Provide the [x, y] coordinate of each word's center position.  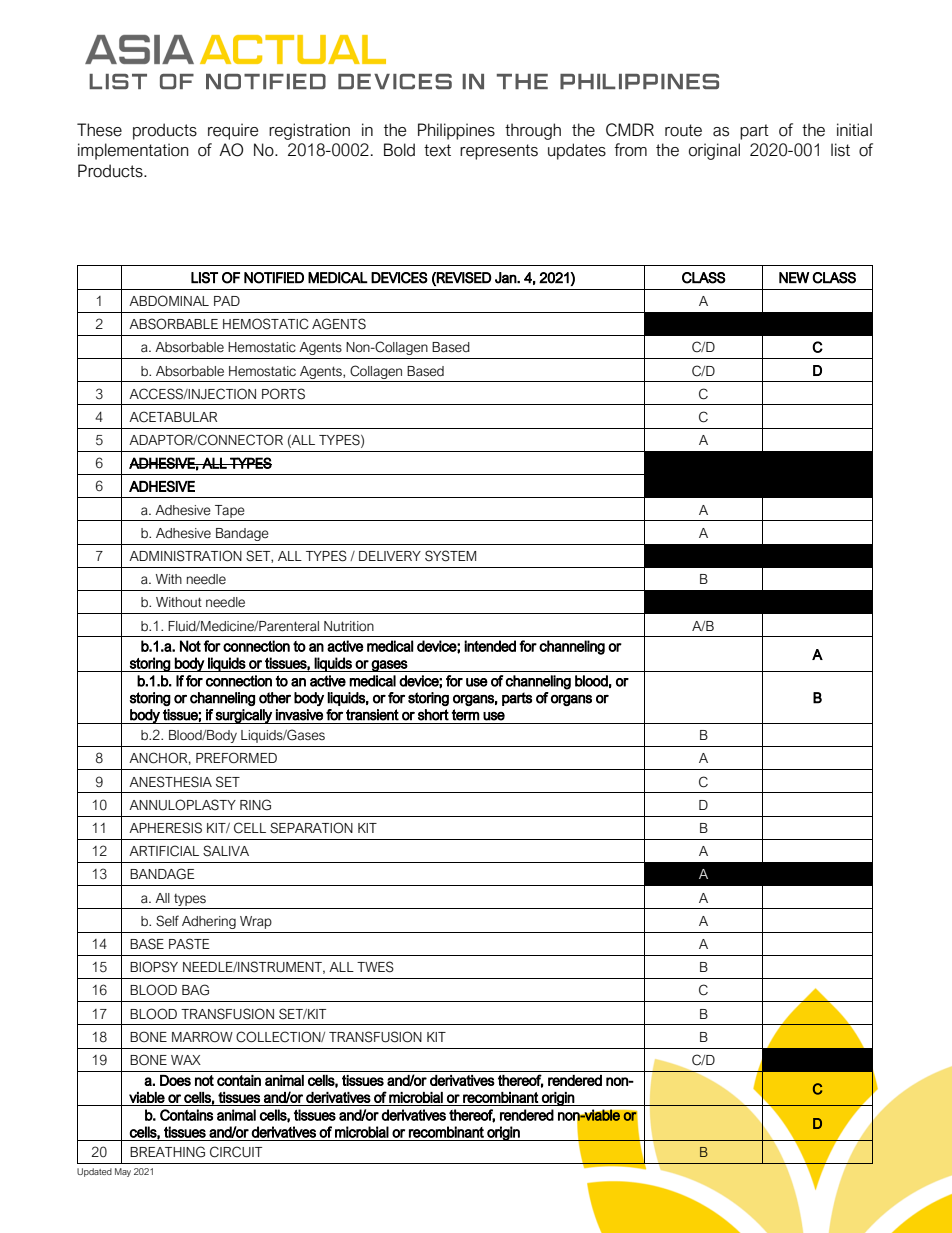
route [683, 130]
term [466, 715]
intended [490, 646]
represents [499, 152]
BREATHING [167, 1152]
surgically [244, 716]
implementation [133, 151]
